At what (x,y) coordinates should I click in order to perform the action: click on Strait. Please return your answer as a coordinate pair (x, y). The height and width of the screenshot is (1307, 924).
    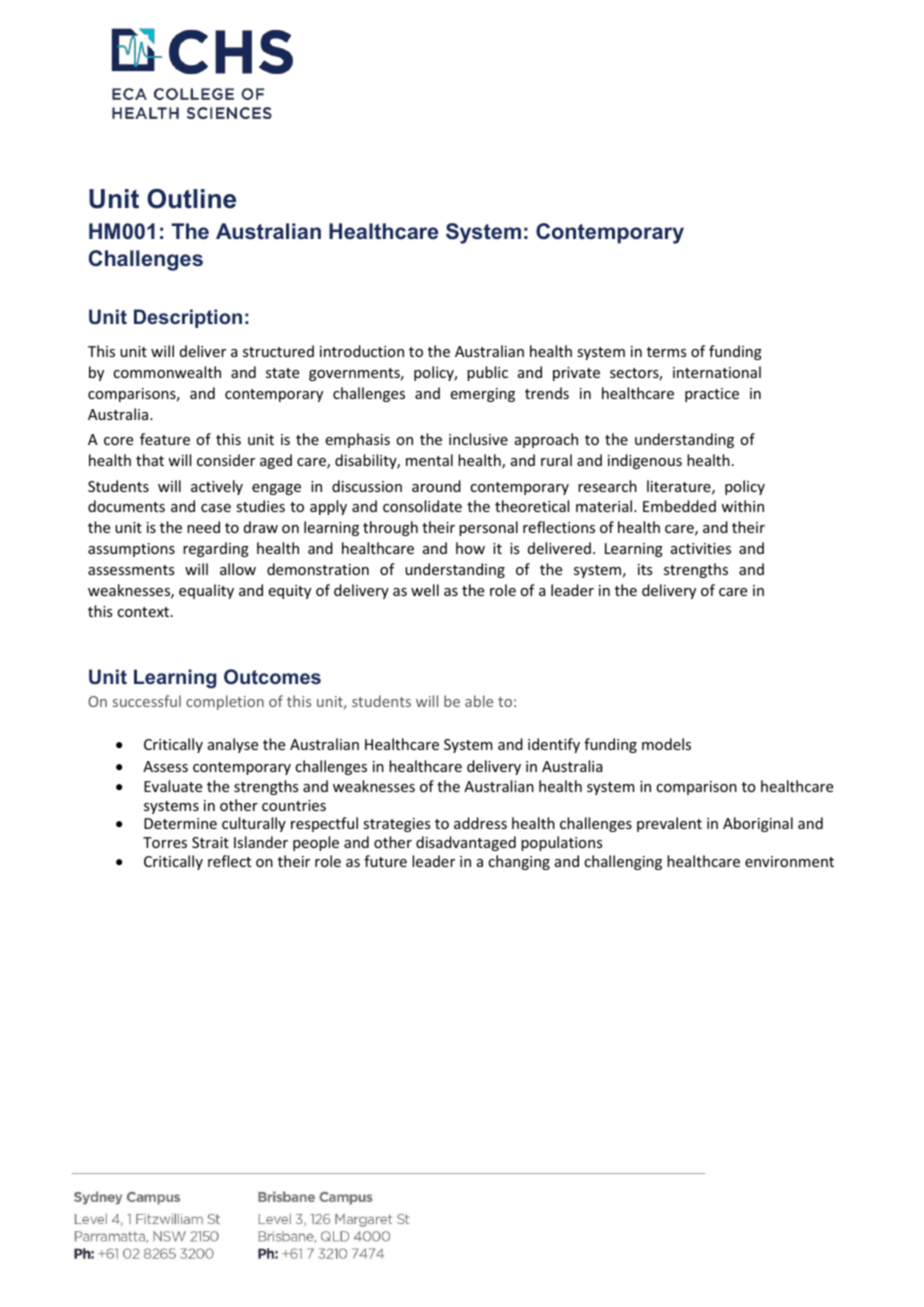
    Looking at the image, I should click on (210, 842).
